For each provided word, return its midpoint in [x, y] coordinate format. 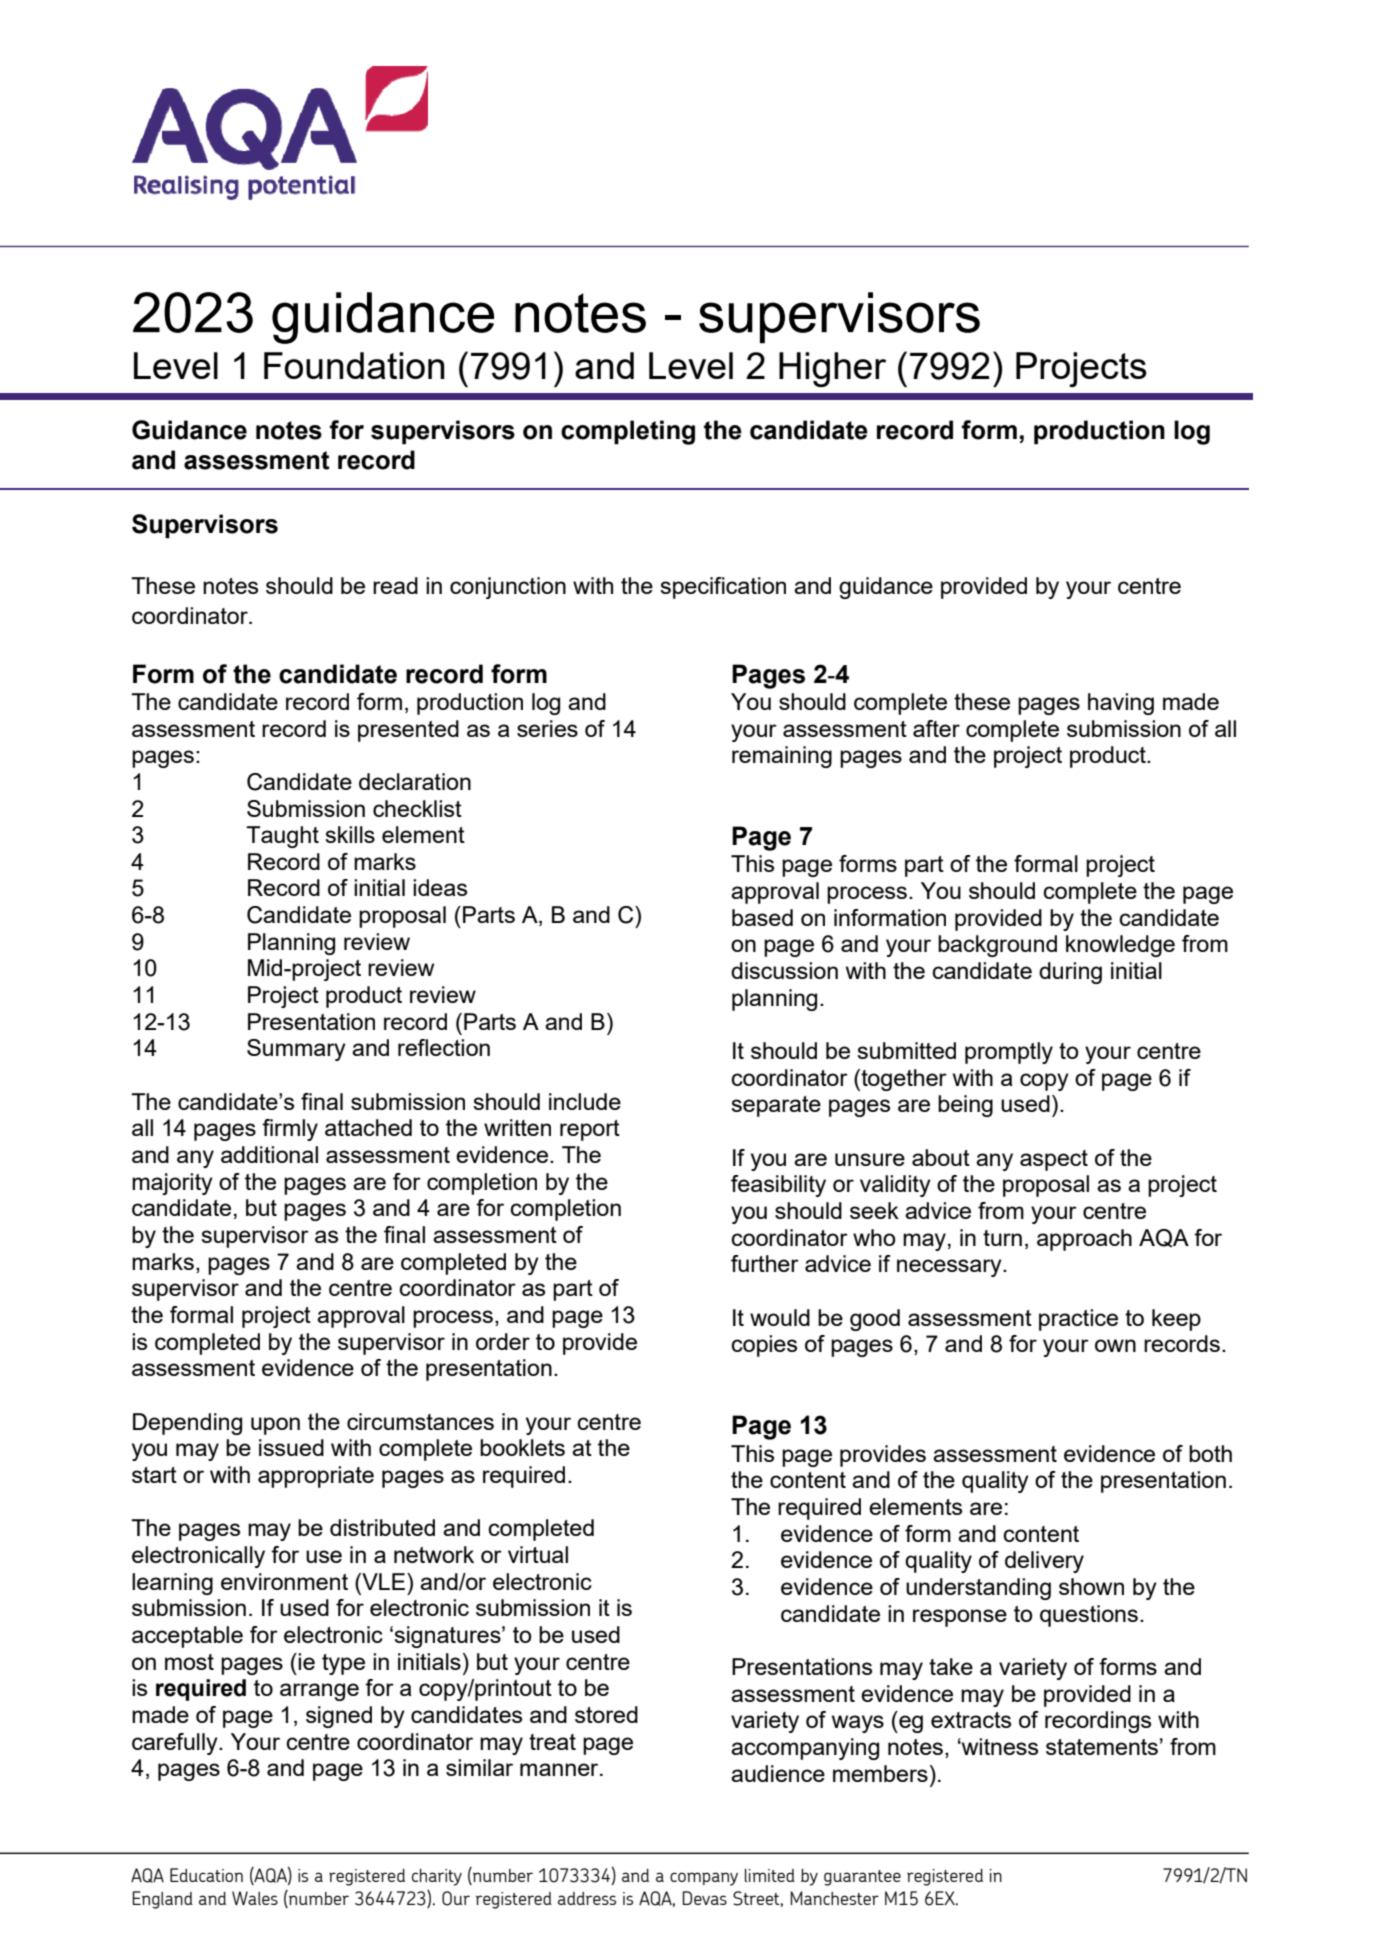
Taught [282, 837]
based [762, 917]
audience [778, 1773]
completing [628, 432]
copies [764, 1346]
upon [275, 1426]
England [162, 1900]
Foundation [354, 365]
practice [1078, 1320]
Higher [832, 369]
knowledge [1120, 946]
